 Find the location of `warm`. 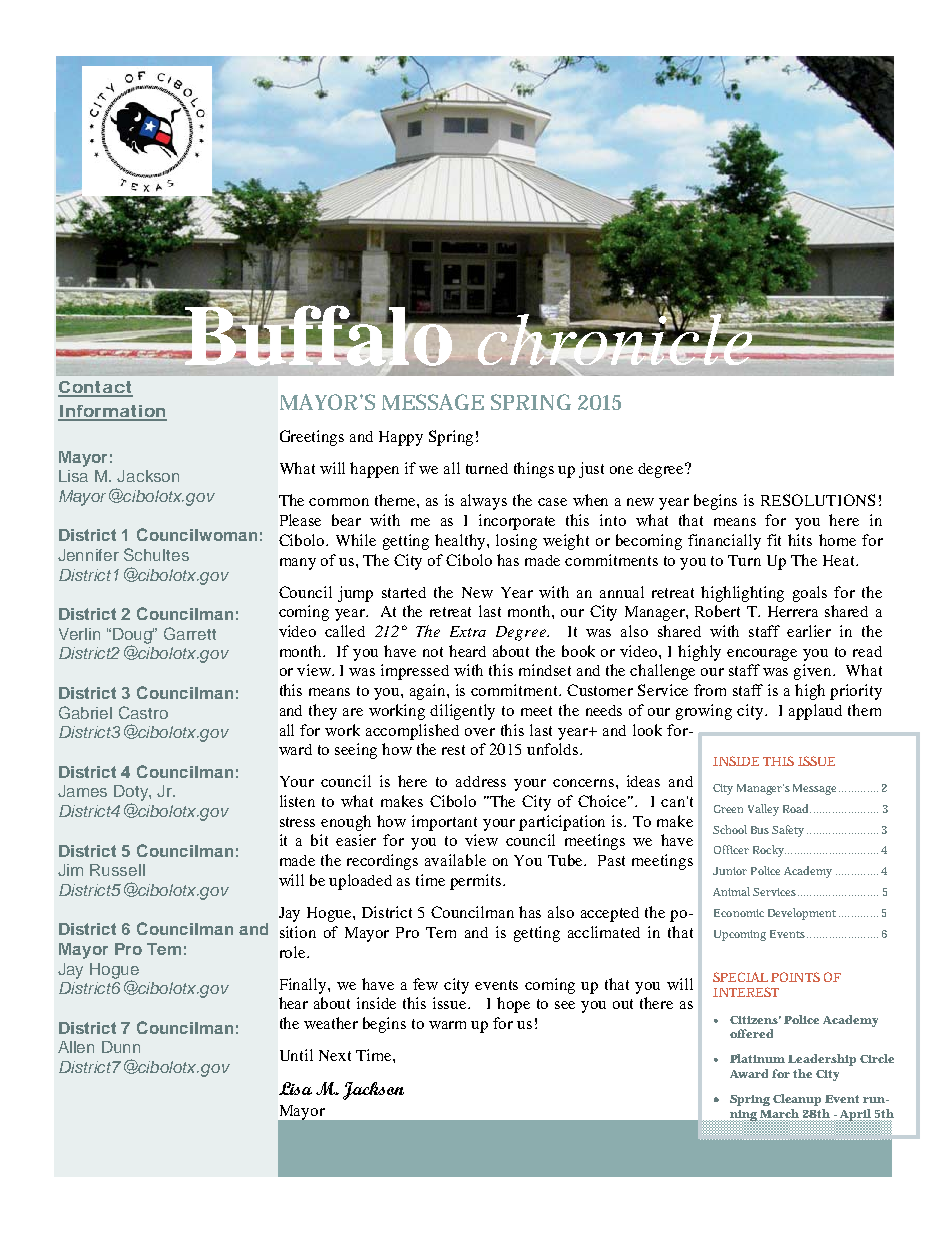

warm is located at coordinates (447, 1025).
